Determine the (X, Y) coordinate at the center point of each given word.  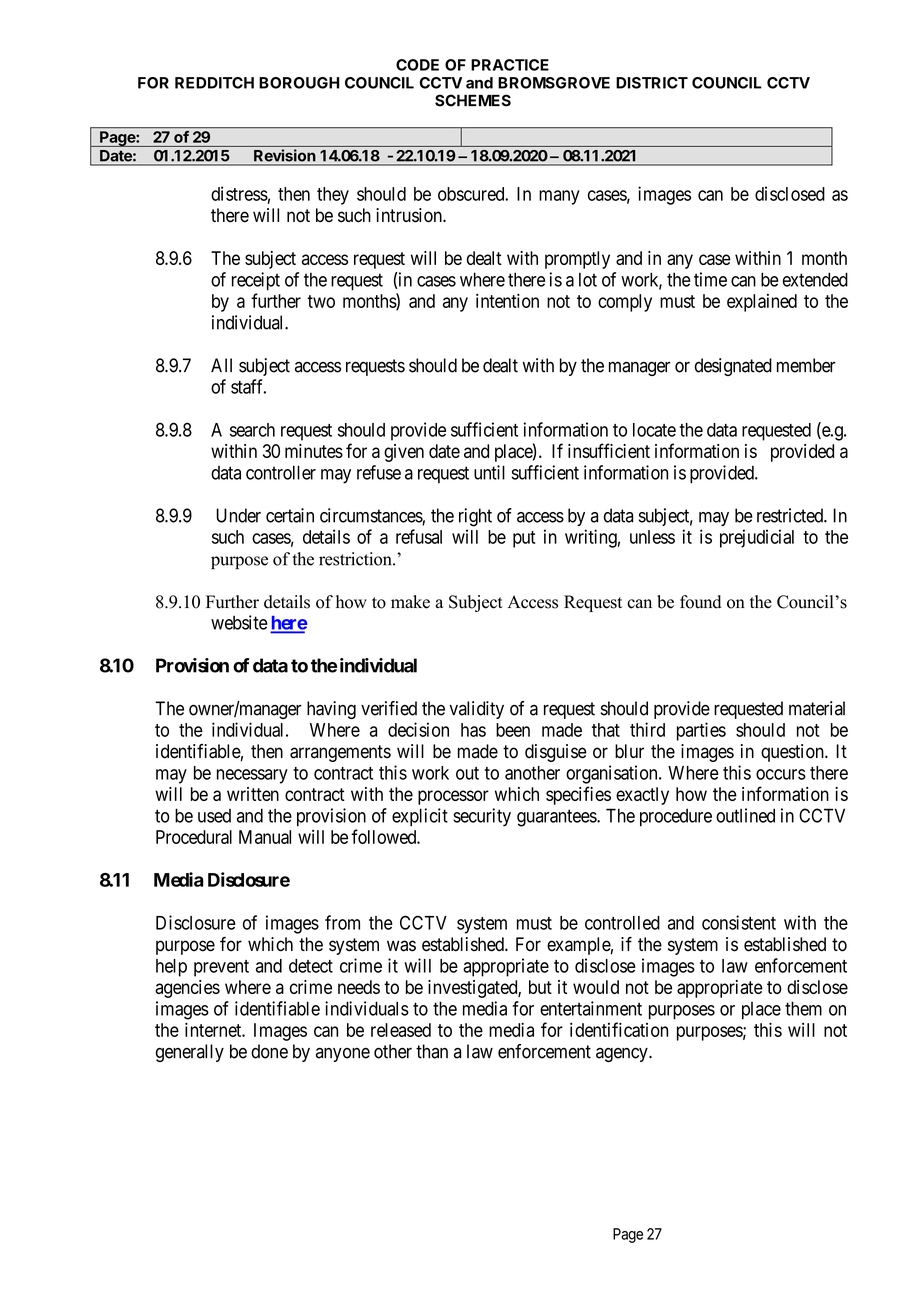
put (524, 539)
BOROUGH (299, 83)
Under (238, 515)
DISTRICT (652, 83)
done (269, 1051)
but (540, 987)
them (803, 1008)
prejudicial (757, 538)
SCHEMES (473, 100)
